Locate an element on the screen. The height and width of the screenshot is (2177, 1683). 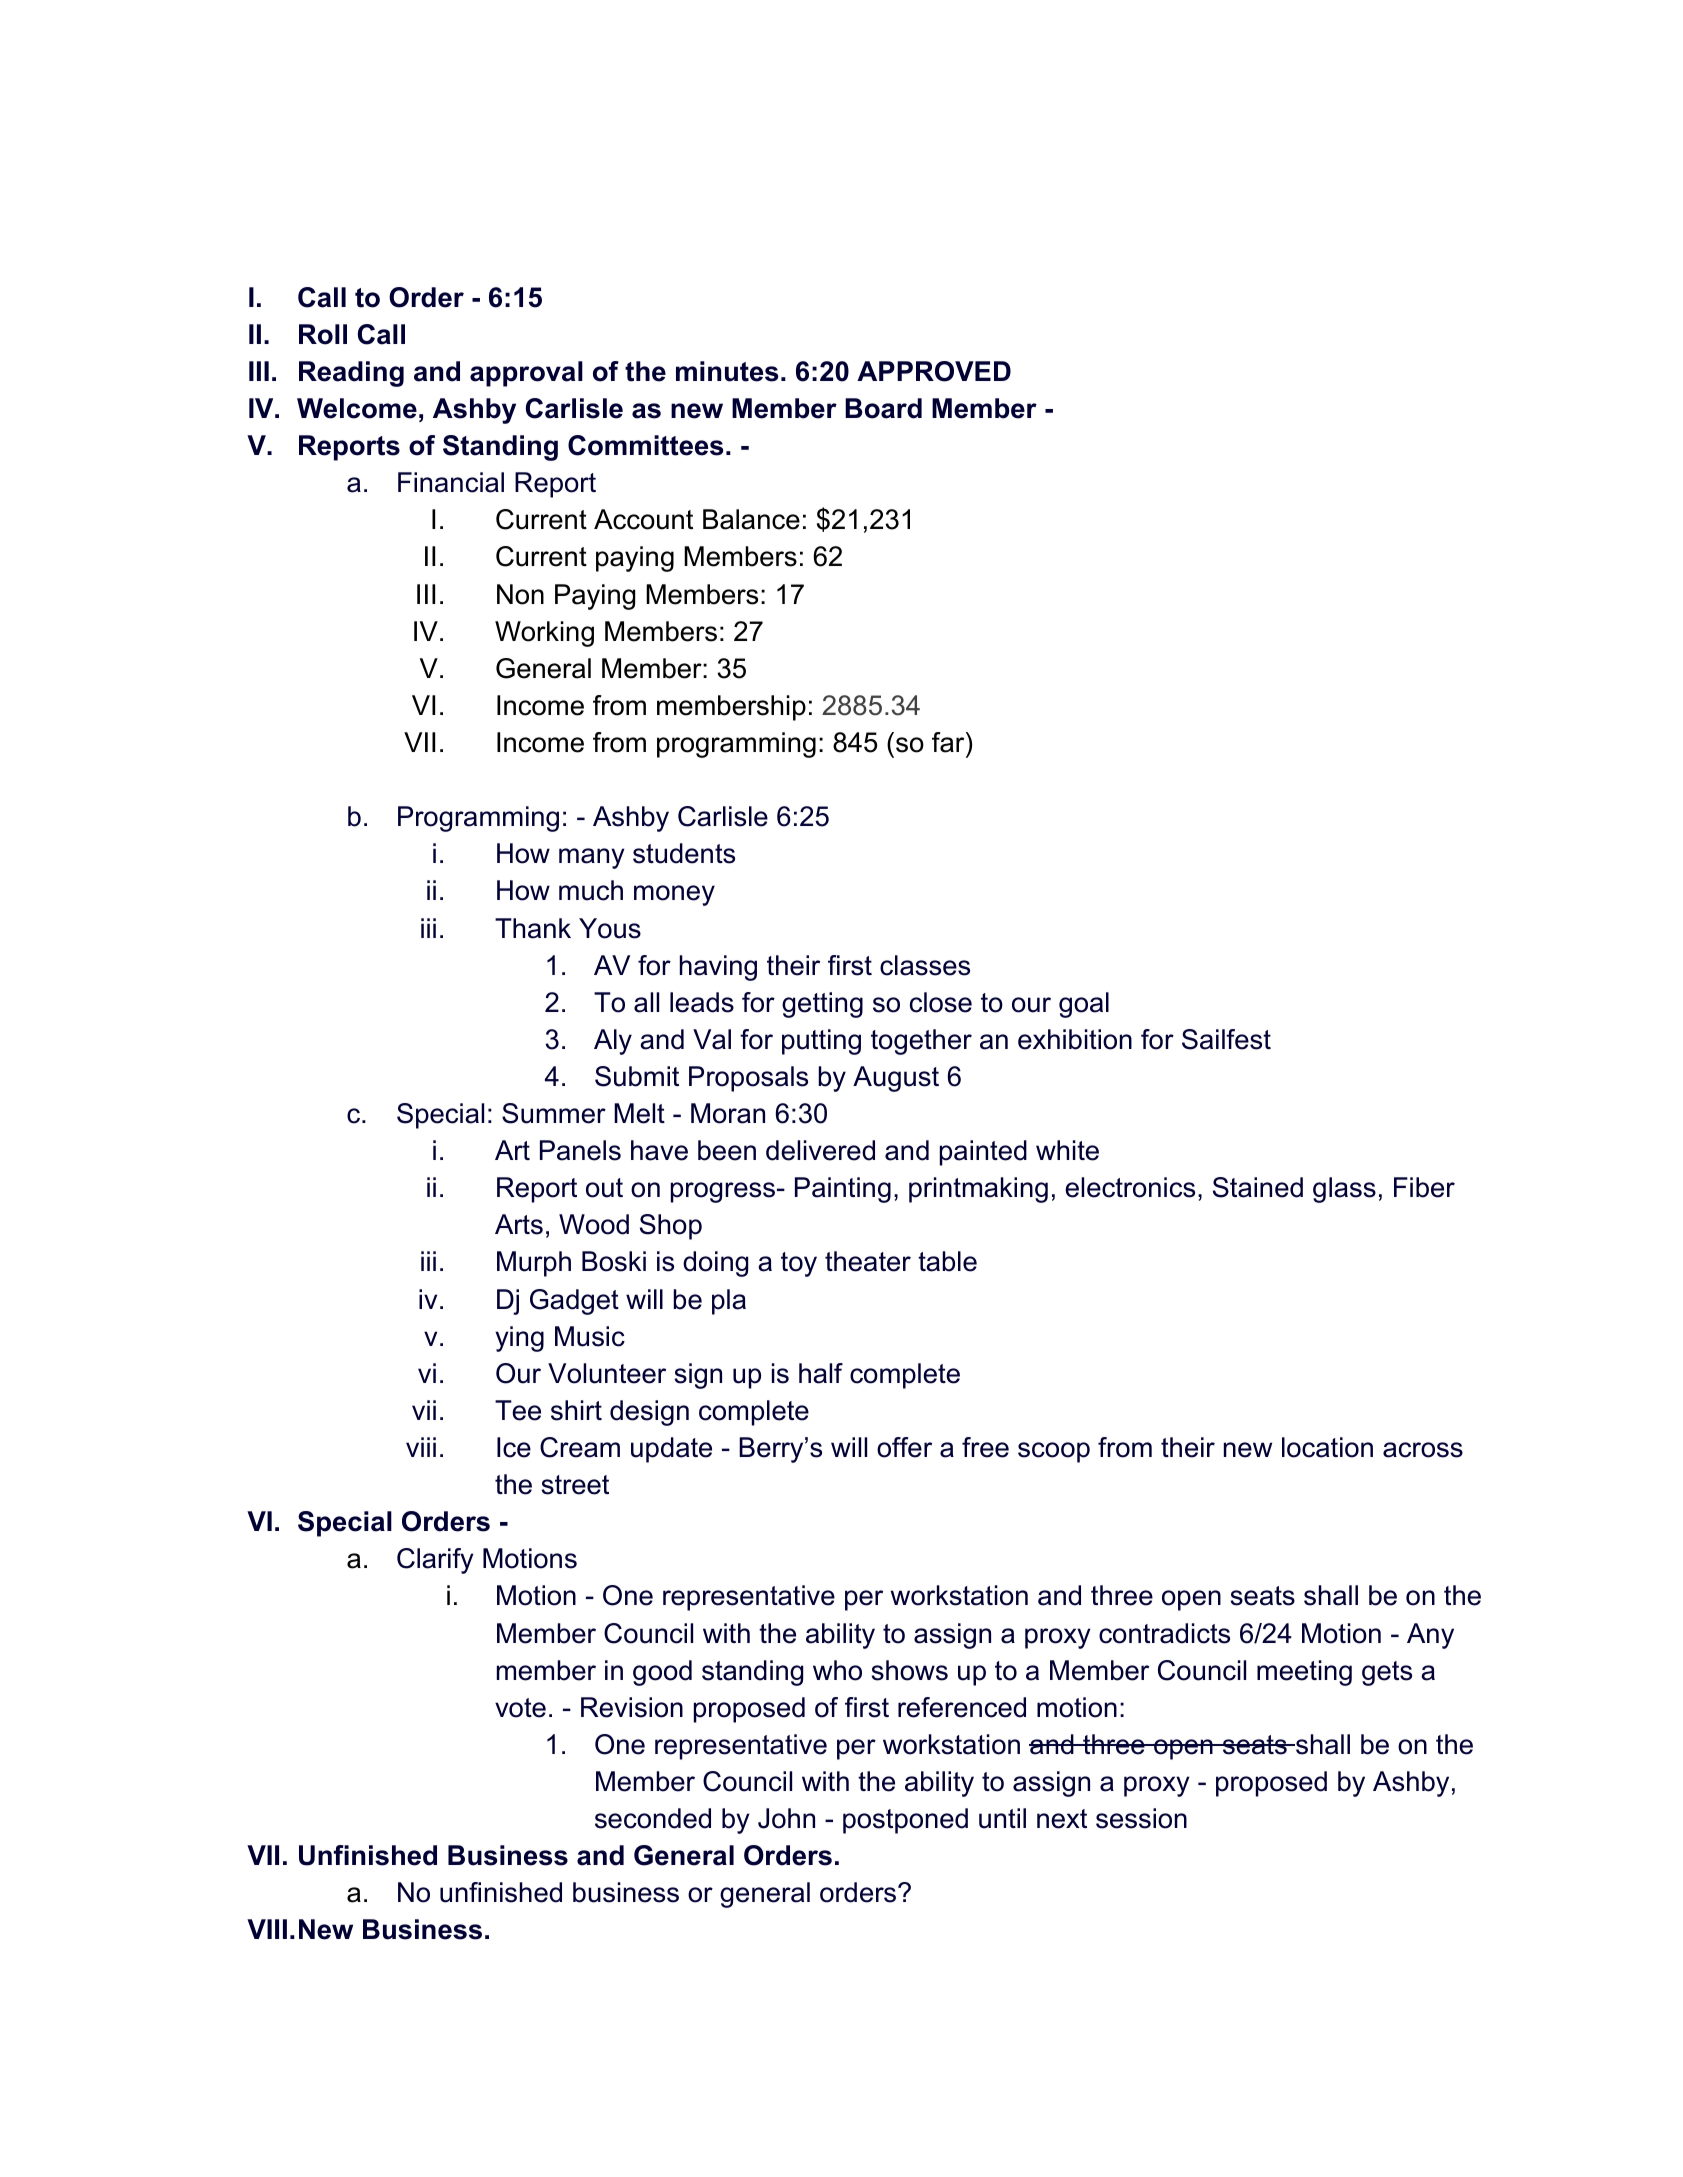
APPROVED is located at coordinates (934, 371).
